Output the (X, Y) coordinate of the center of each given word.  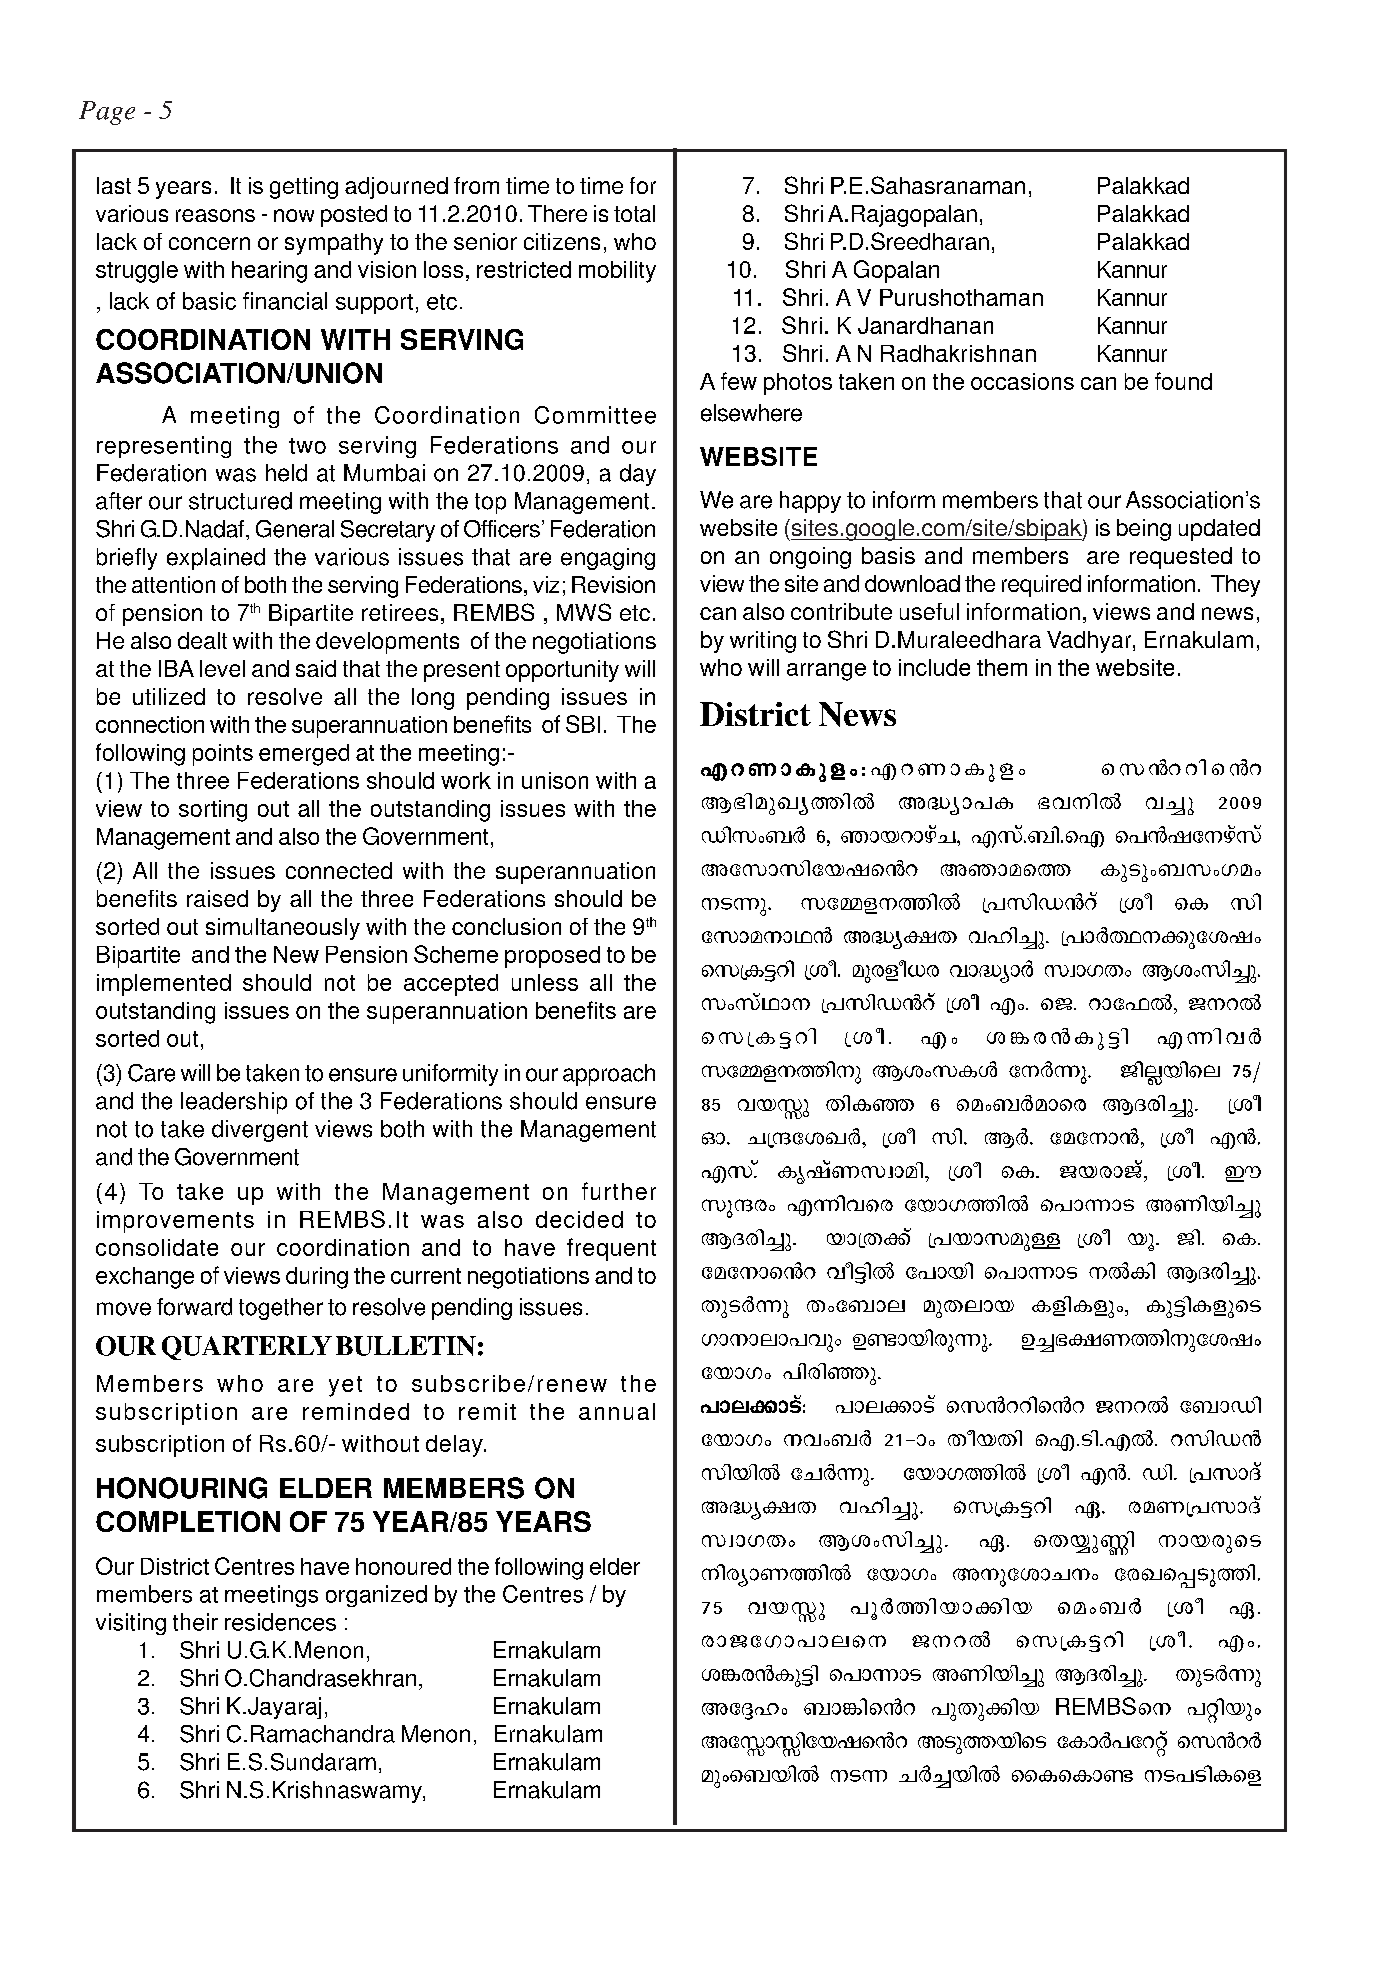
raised (217, 898)
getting (304, 188)
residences (280, 1622)
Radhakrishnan (958, 353)
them (1002, 667)
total (634, 213)
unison (555, 780)
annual (617, 1411)
